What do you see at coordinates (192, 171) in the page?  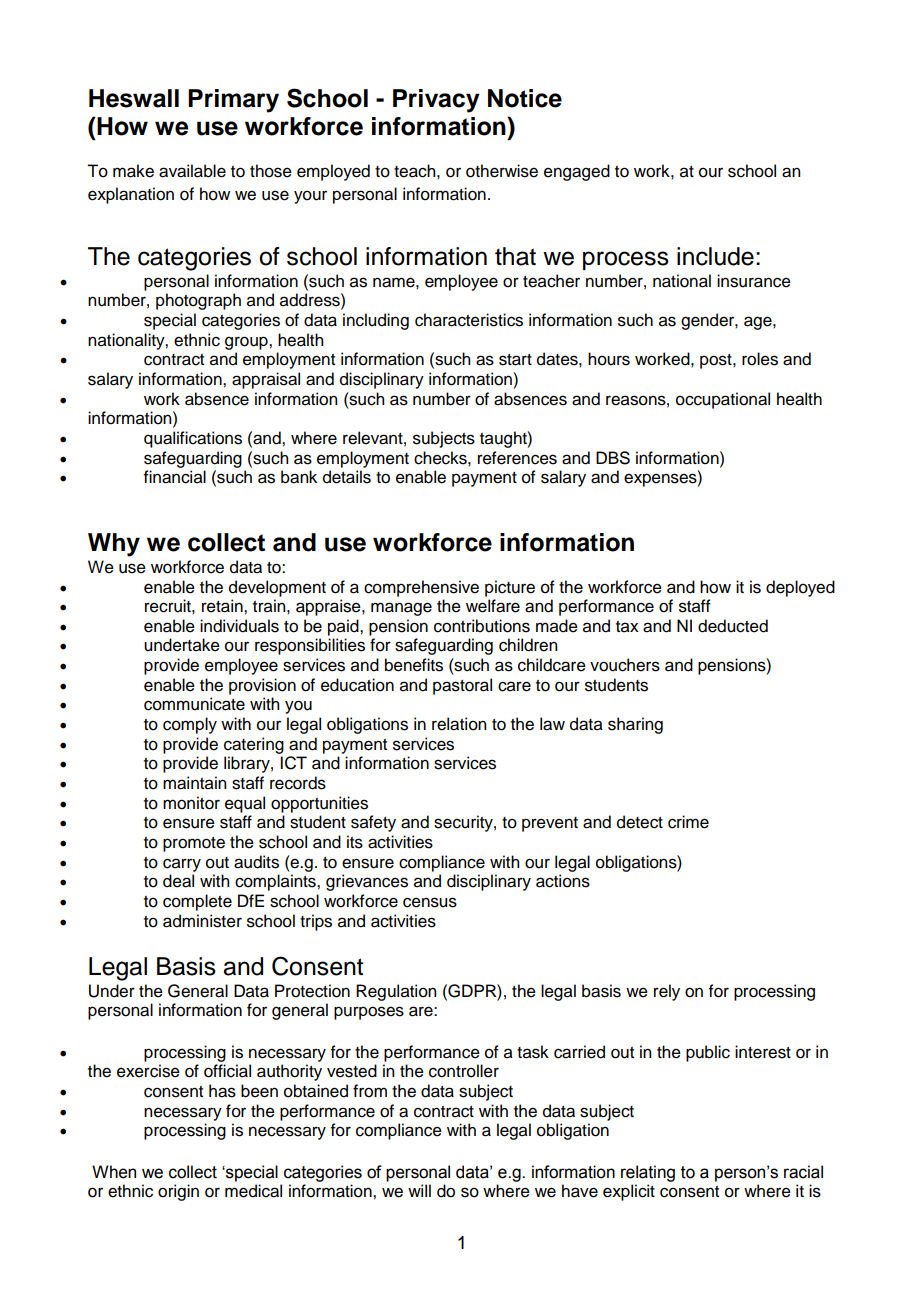 I see `available` at bounding box center [192, 171].
